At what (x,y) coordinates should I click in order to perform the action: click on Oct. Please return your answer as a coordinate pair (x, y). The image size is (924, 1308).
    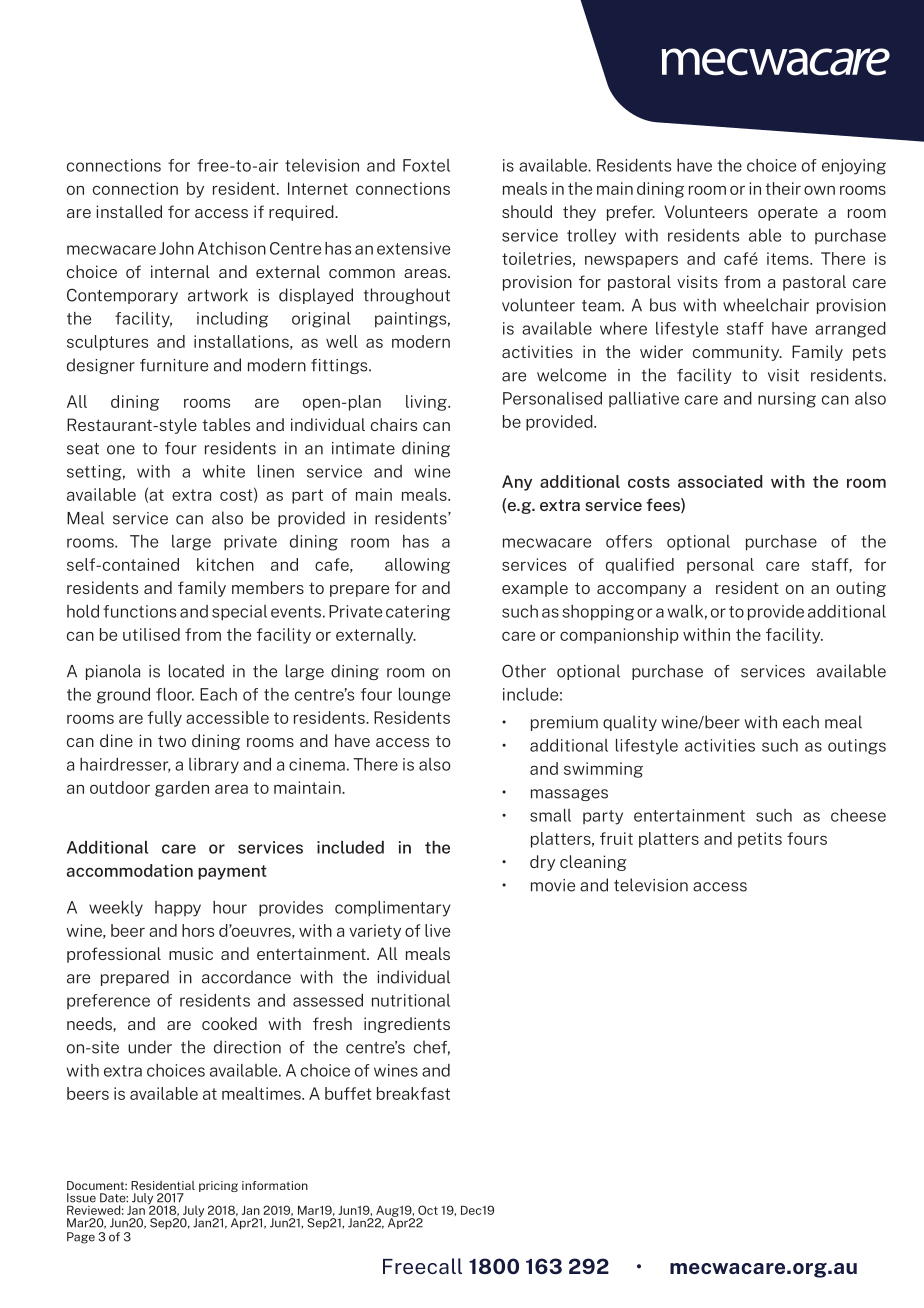
    Looking at the image, I should click on (428, 1210).
